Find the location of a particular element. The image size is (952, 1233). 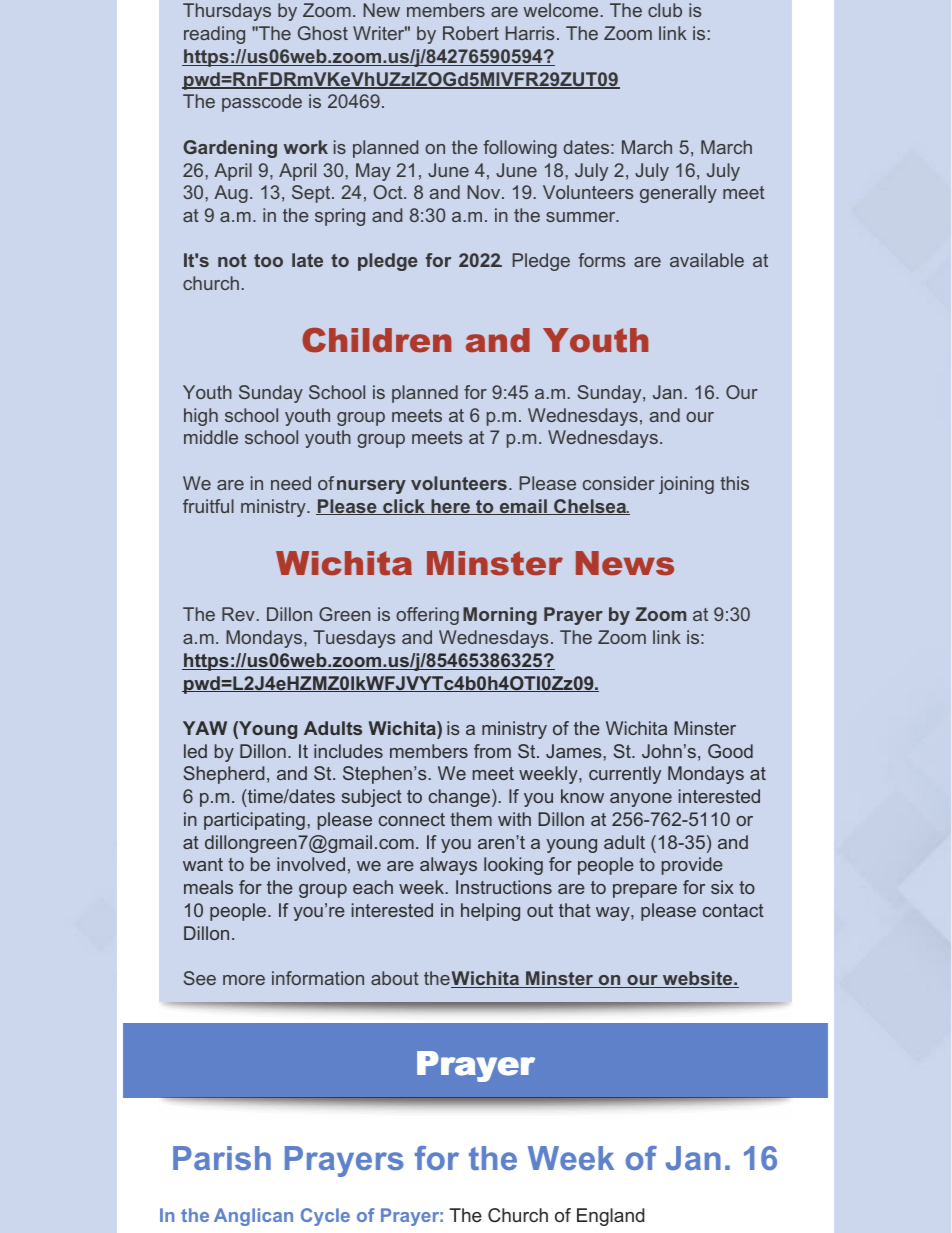

here is located at coordinates (450, 507).
